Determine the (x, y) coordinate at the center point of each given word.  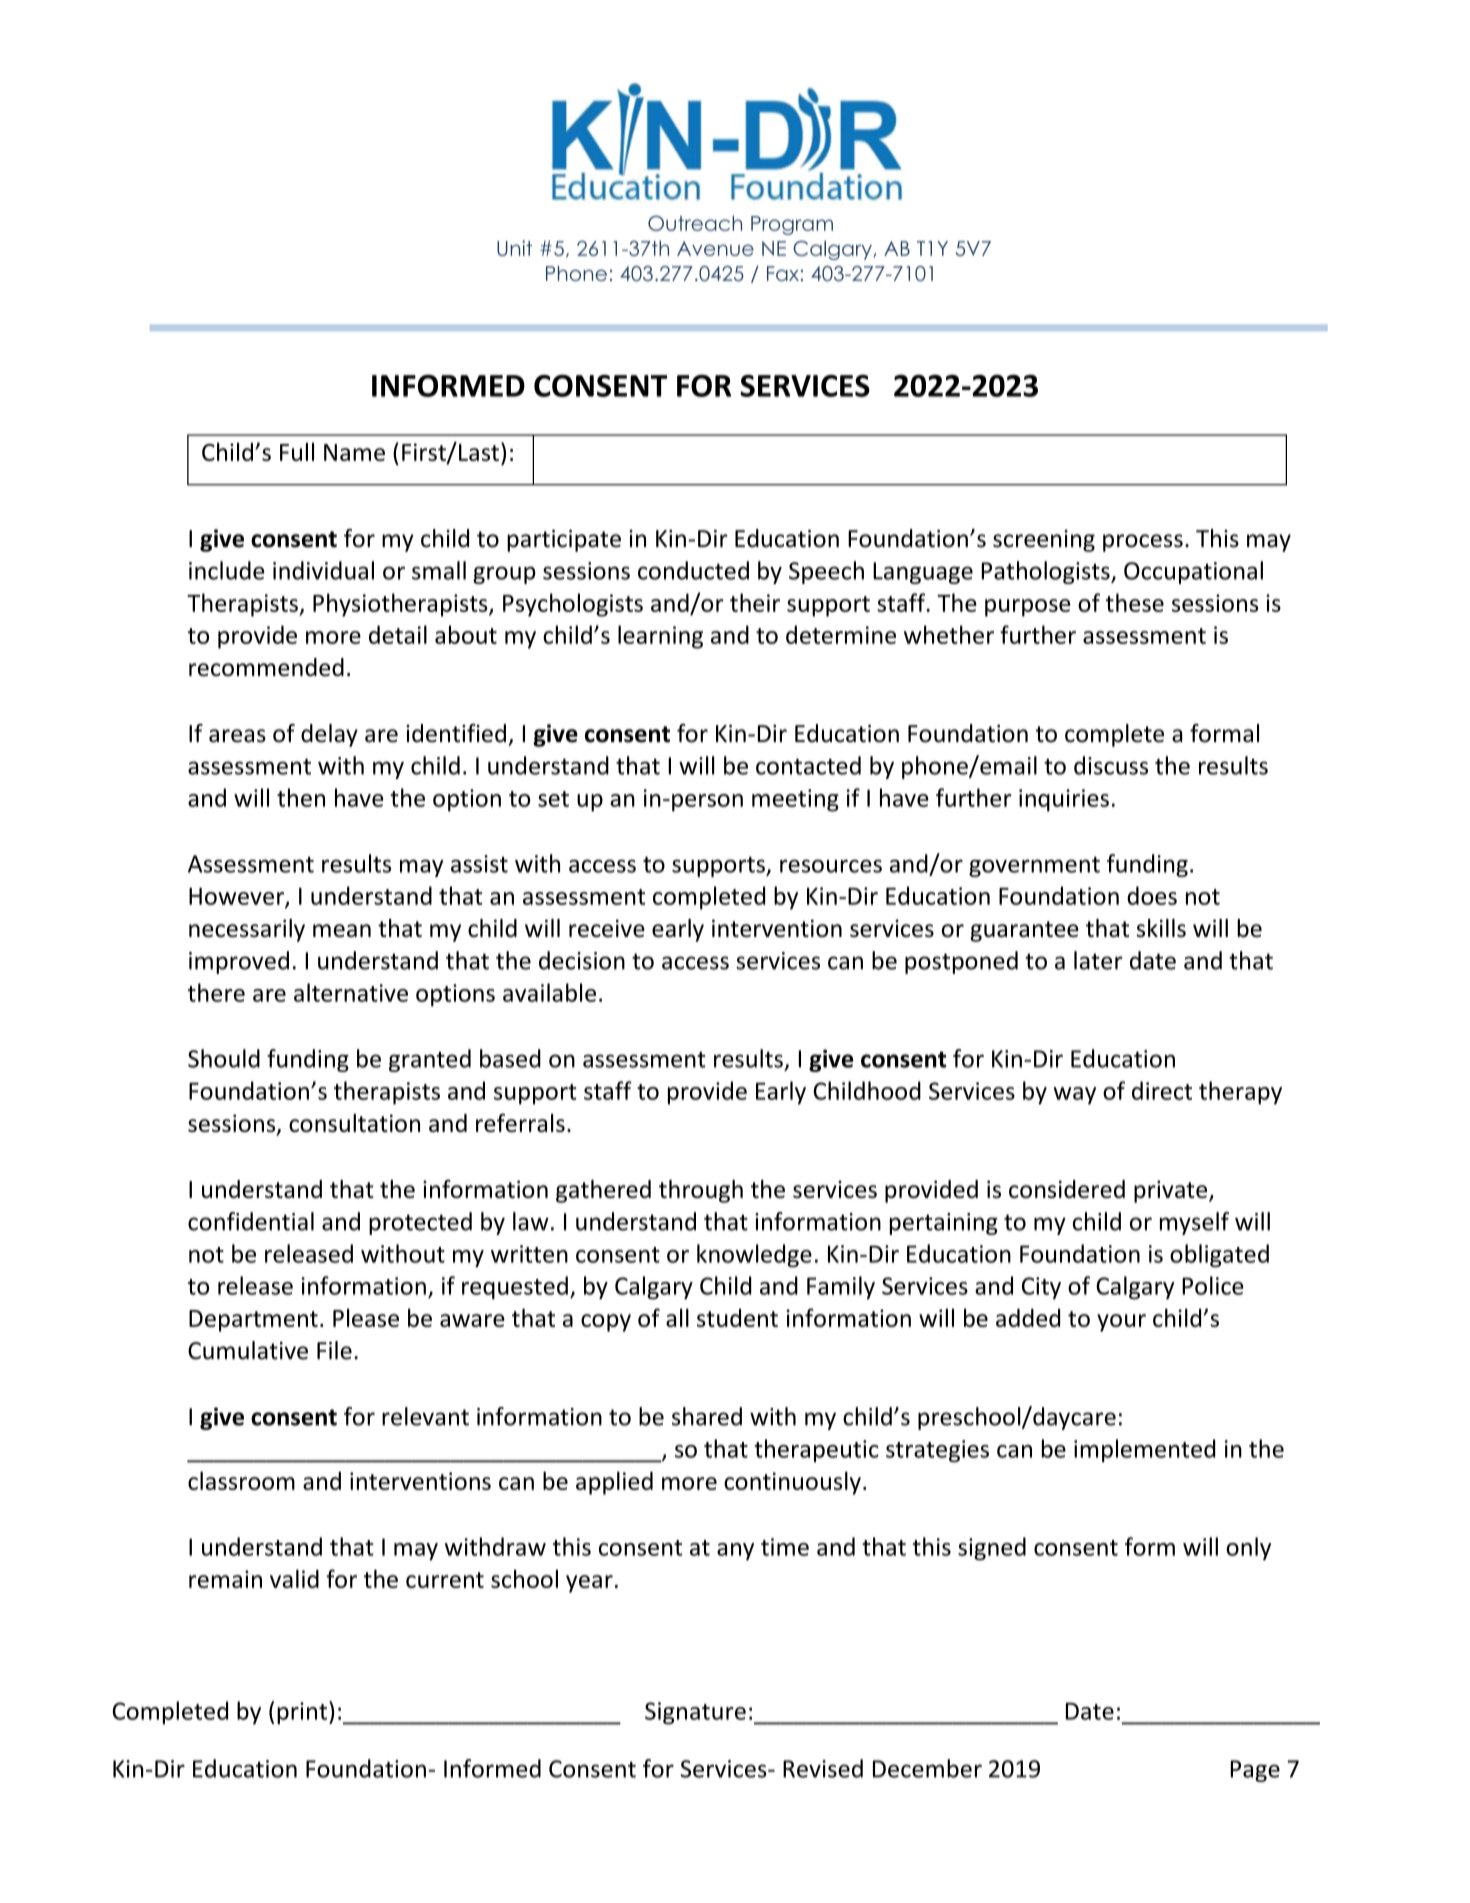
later (1098, 960)
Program (792, 225)
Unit (514, 248)
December (927, 1768)
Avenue (715, 248)
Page (1255, 1771)
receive (607, 928)
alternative (351, 992)
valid (294, 1578)
